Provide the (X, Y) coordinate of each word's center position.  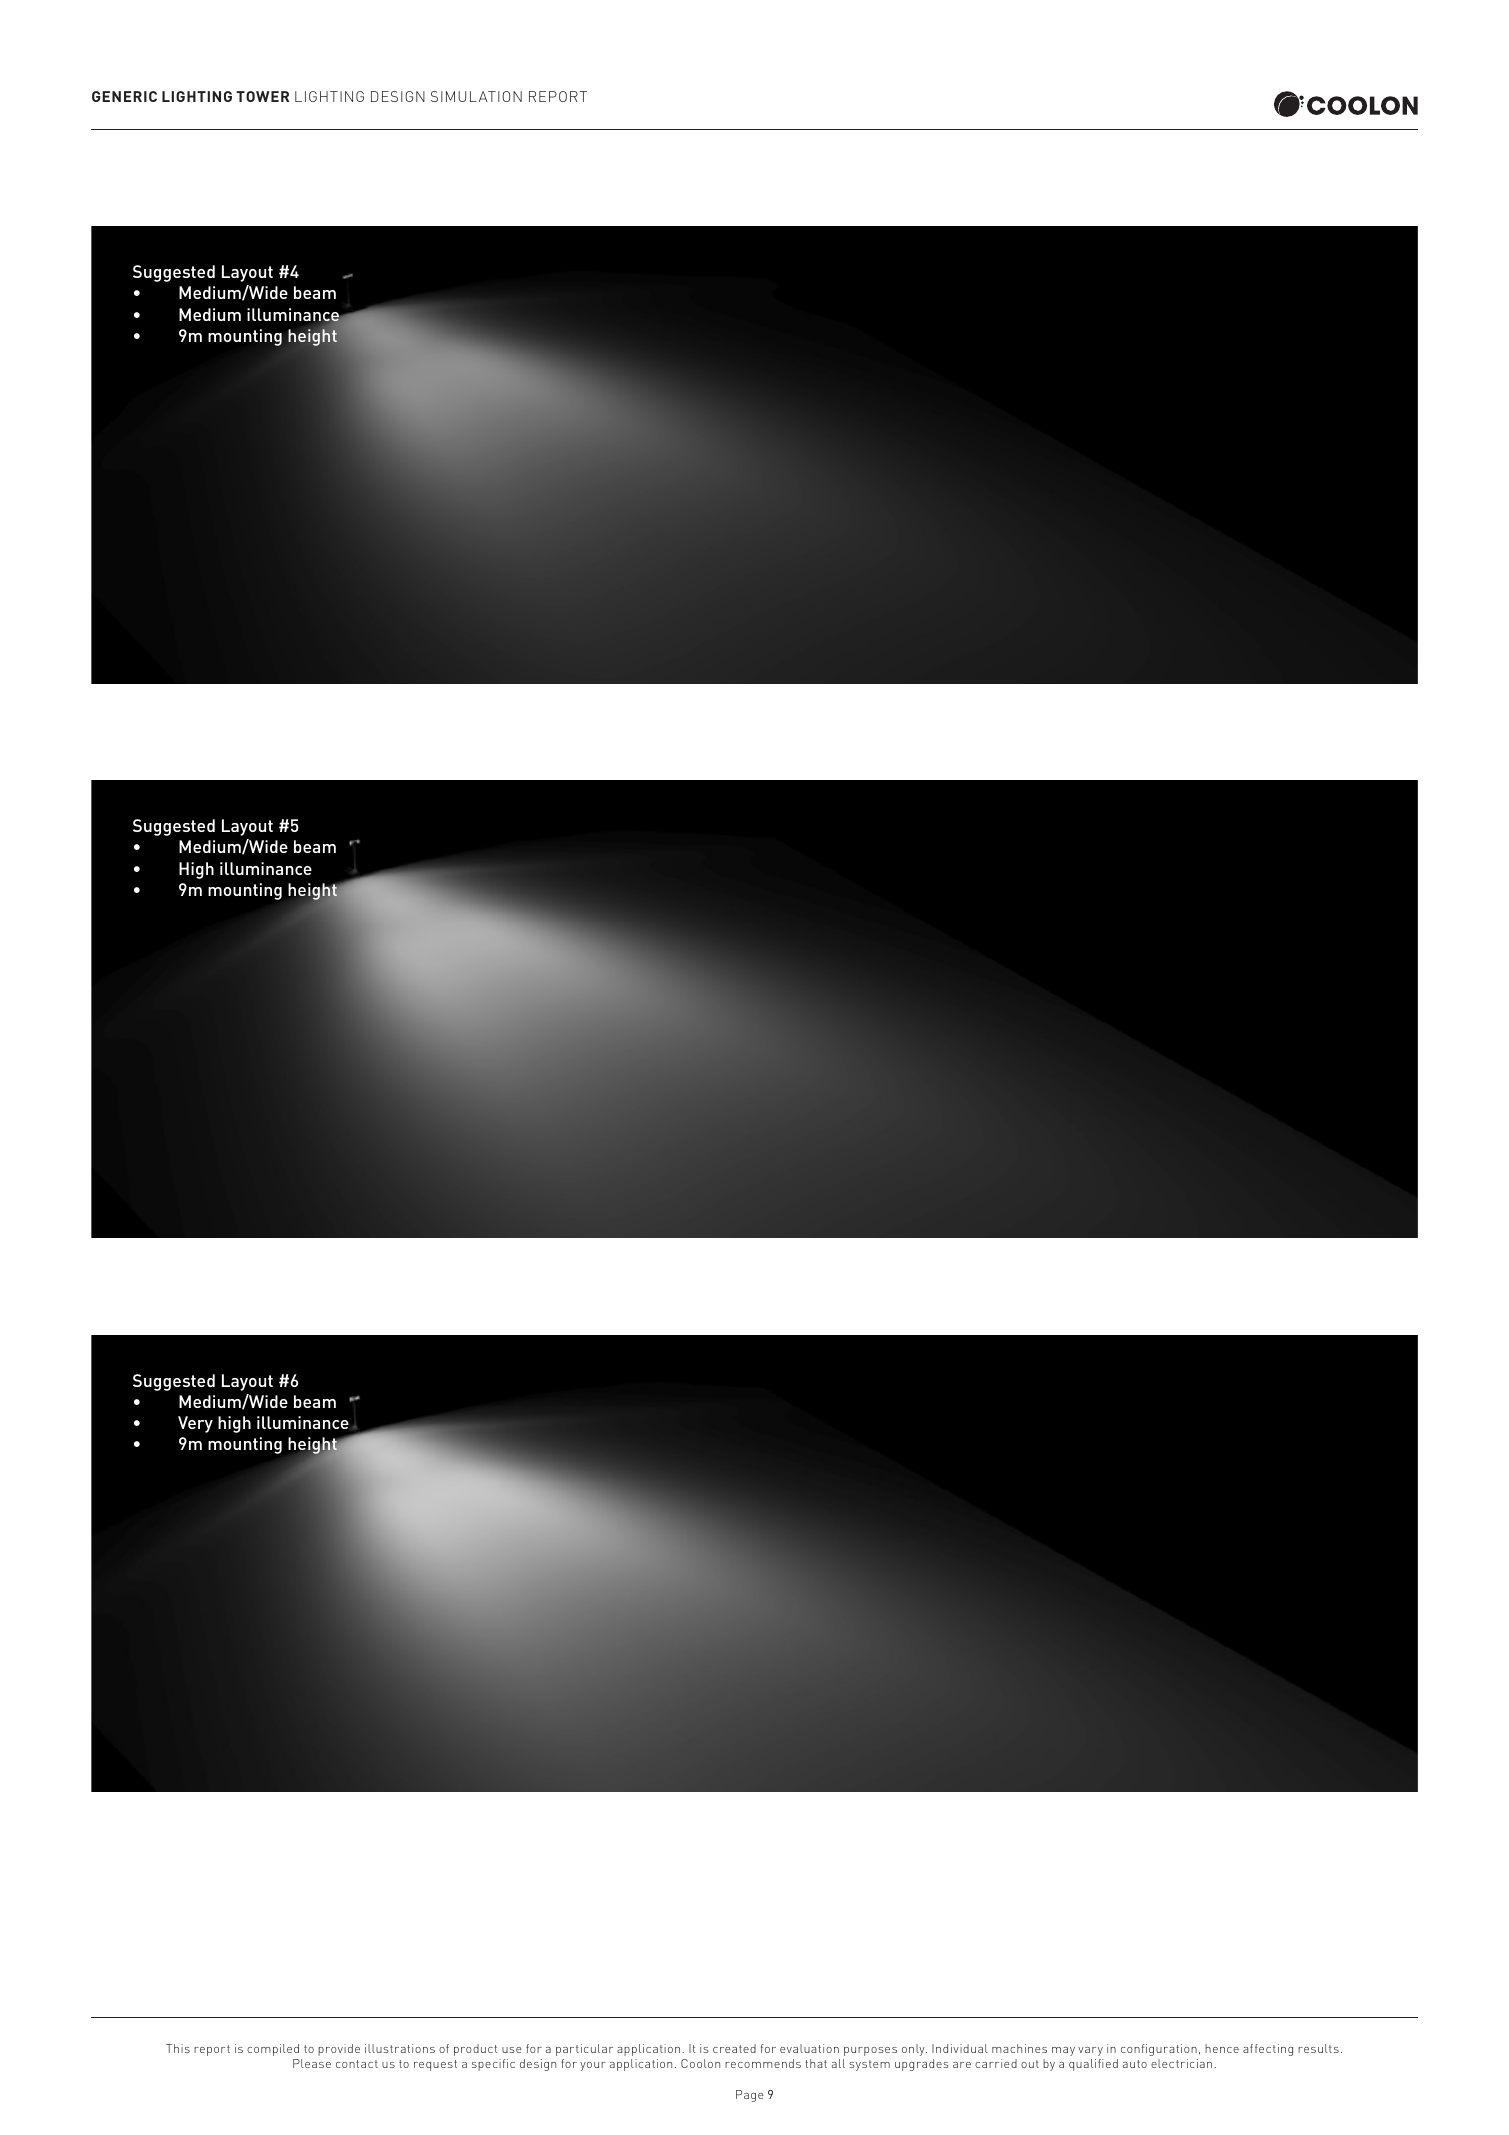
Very (195, 1424)
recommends (763, 2063)
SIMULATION (476, 96)
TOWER (262, 96)
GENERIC (124, 96)
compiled (273, 2050)
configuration (1159, 2050)
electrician (1183, 2063)
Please (312, 2063)
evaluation (809, 2048)
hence (1222, 2048)
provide (339, 2050)
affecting (1268, 2050)
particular (584, 2050)
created (734, 2048)
